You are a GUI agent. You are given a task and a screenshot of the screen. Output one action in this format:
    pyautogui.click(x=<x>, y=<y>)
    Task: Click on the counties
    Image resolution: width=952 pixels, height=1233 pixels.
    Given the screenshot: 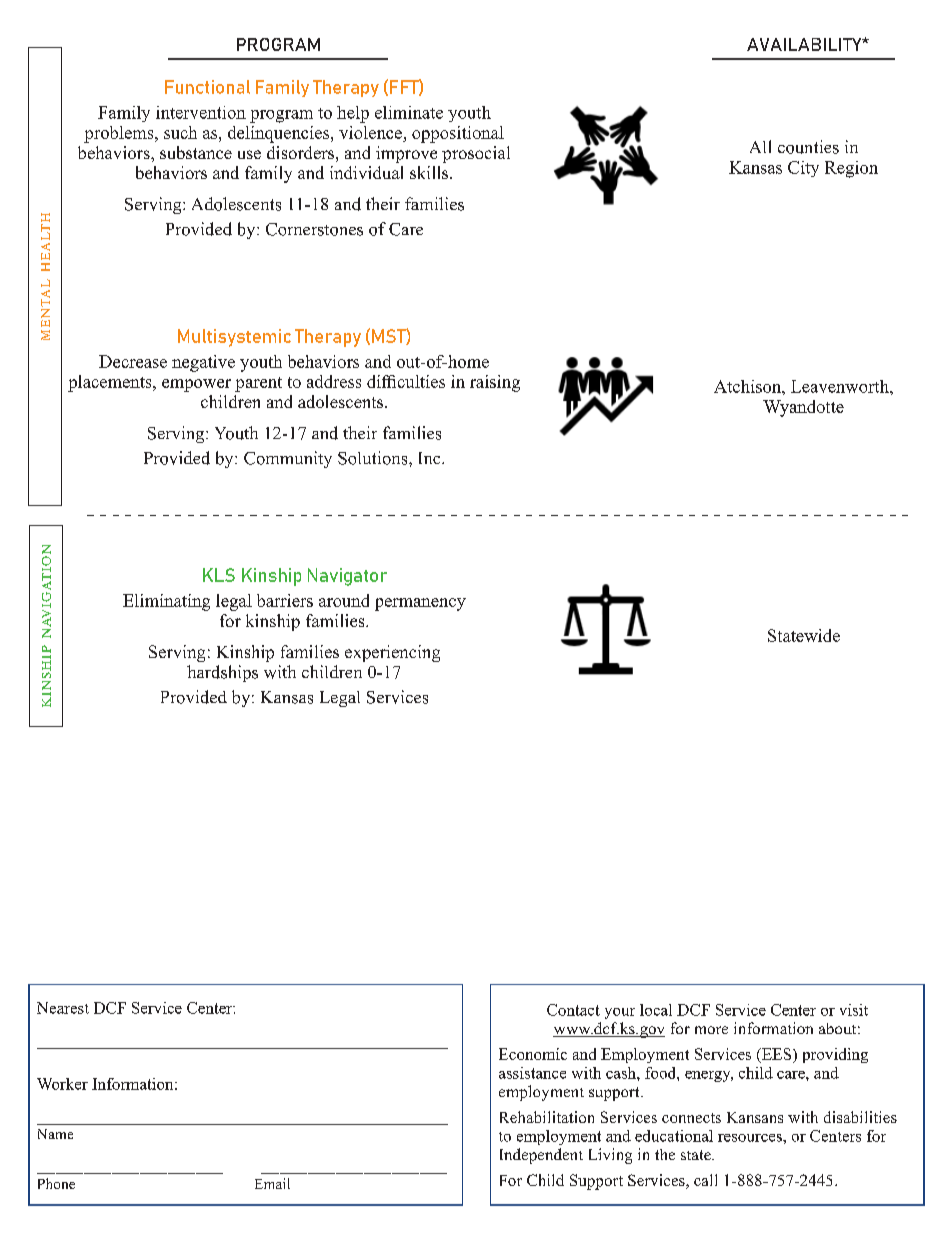 What is the action you would take?
    pyautogui.click(x=808, y=147)
